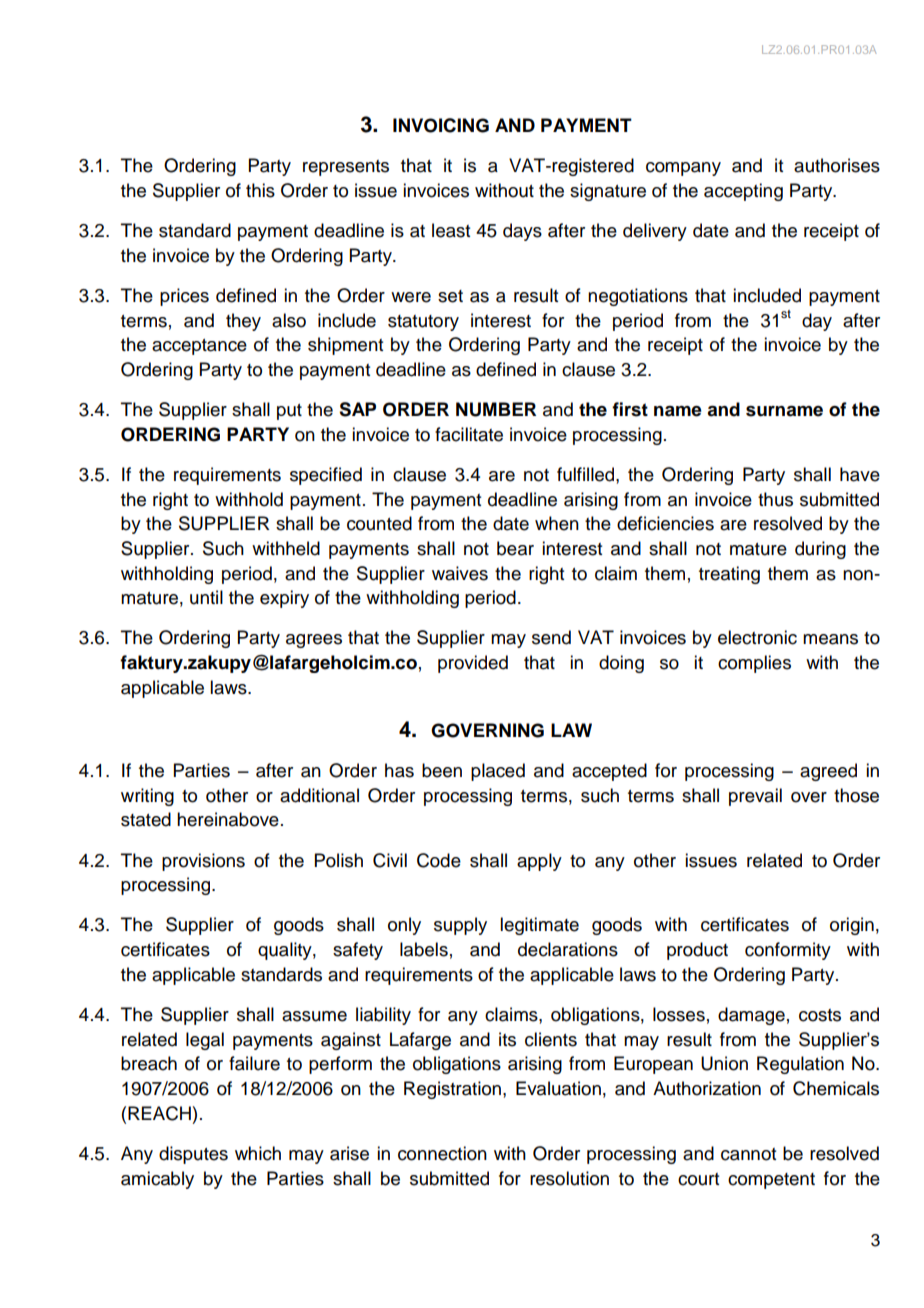  I want to click on negotiations, so click(638, 297).
